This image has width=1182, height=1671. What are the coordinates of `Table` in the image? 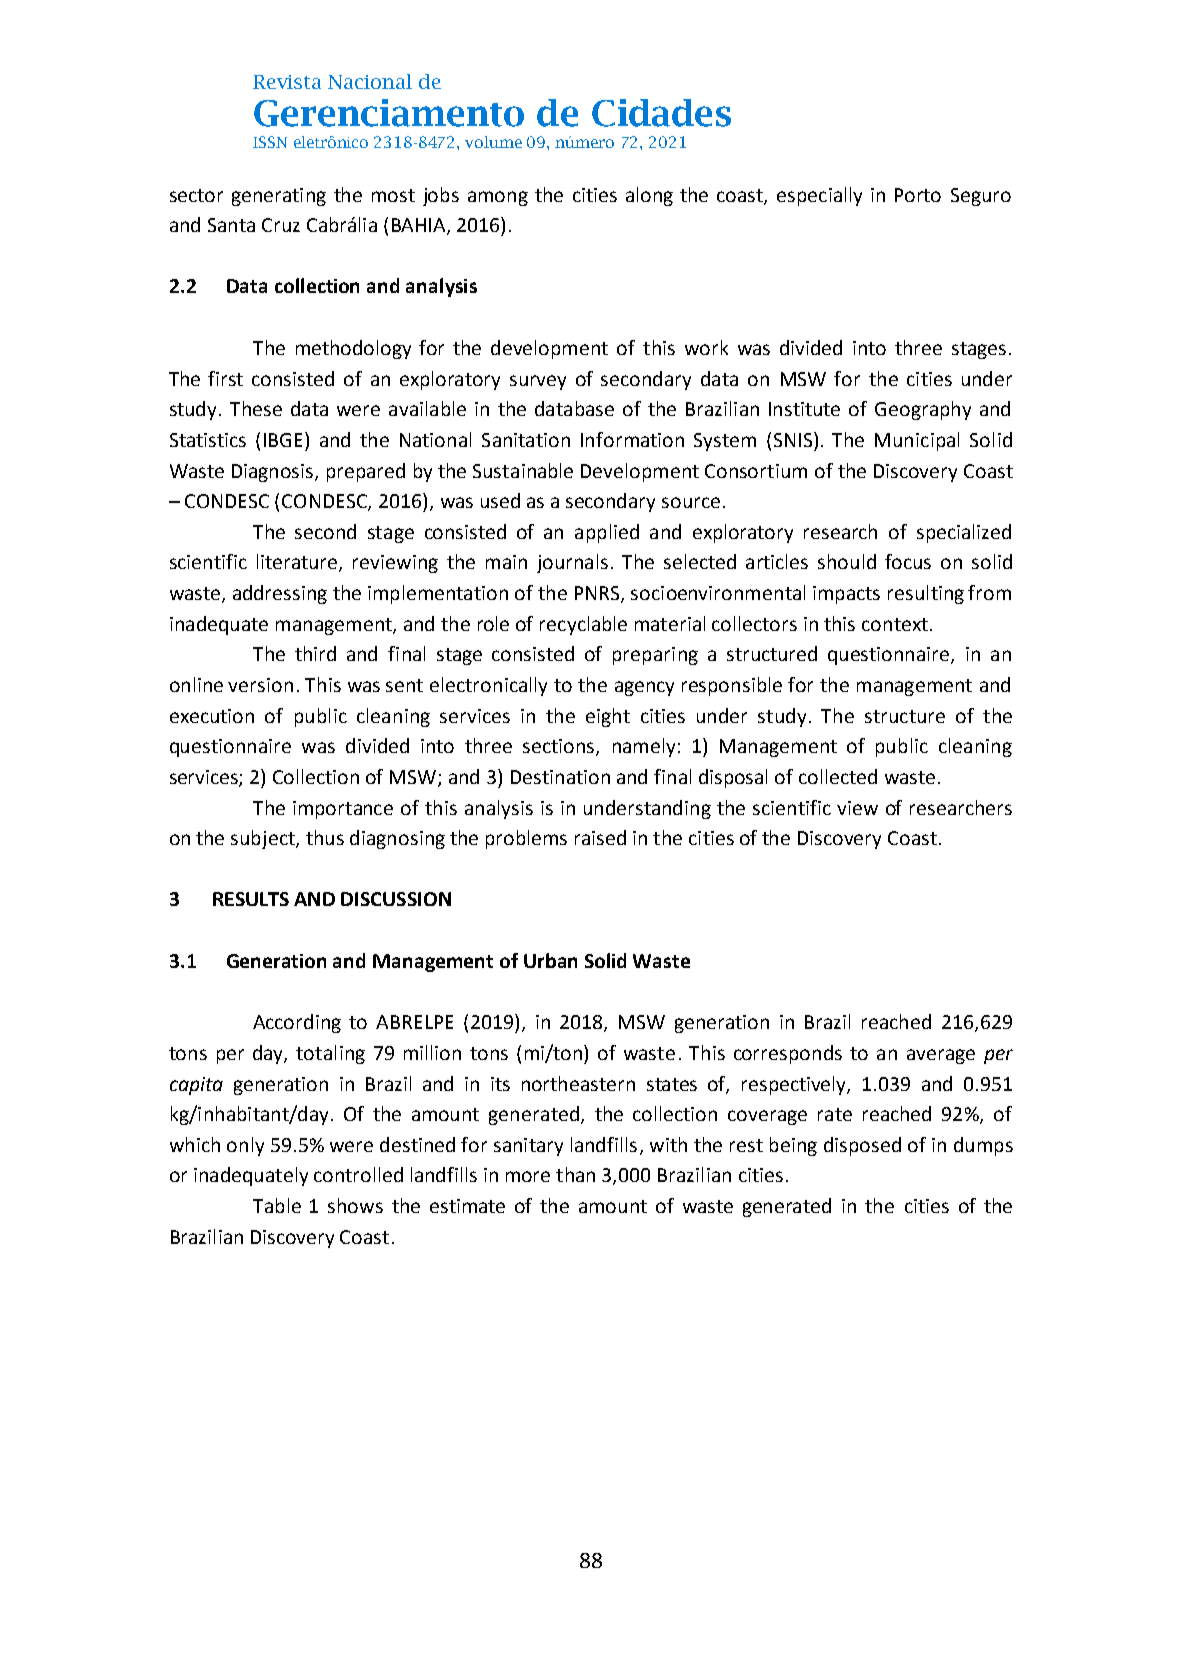 It's located at (277, 1205).
